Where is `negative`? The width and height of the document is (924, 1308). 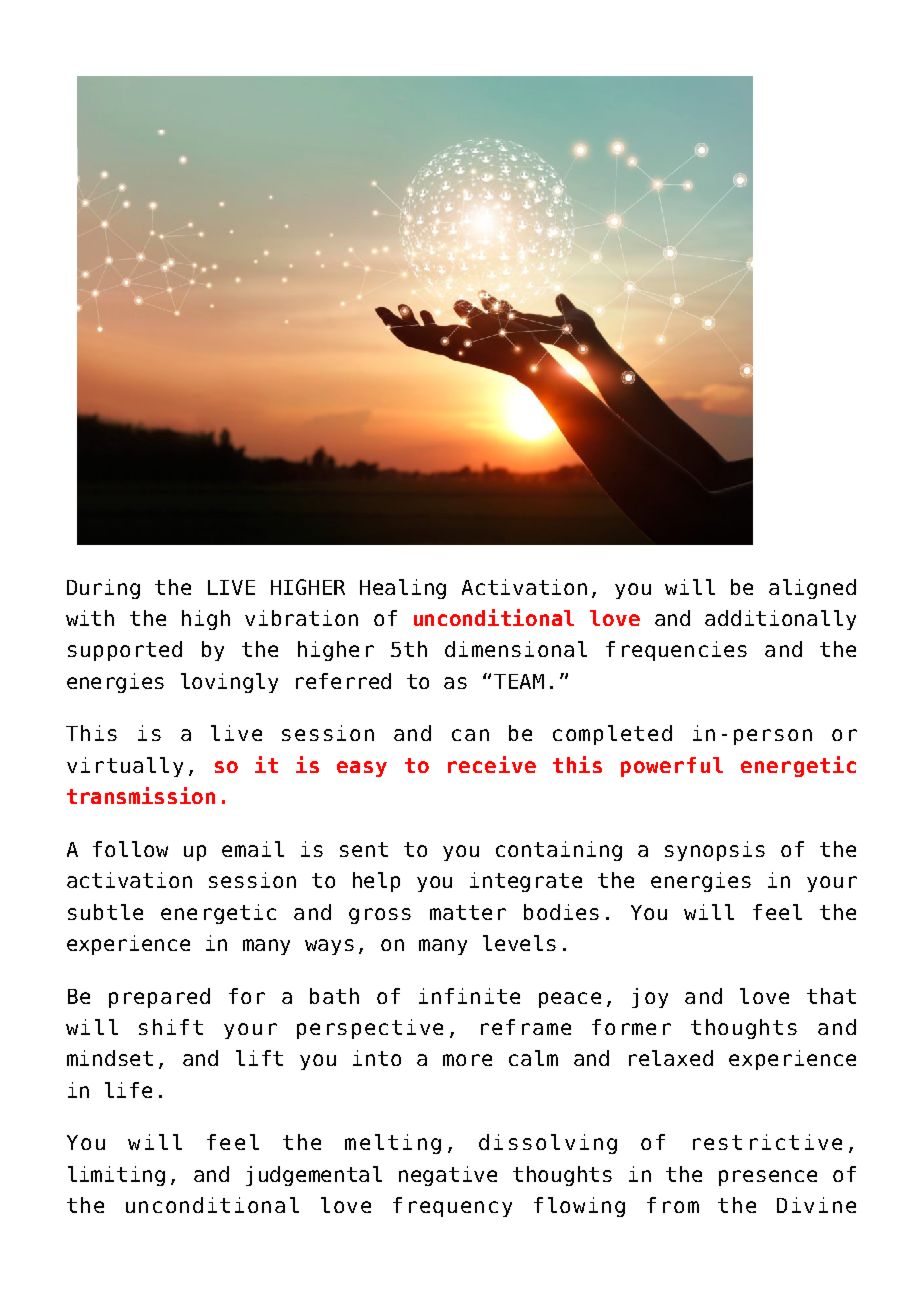 negative is located at coordinates (448, 1176).
